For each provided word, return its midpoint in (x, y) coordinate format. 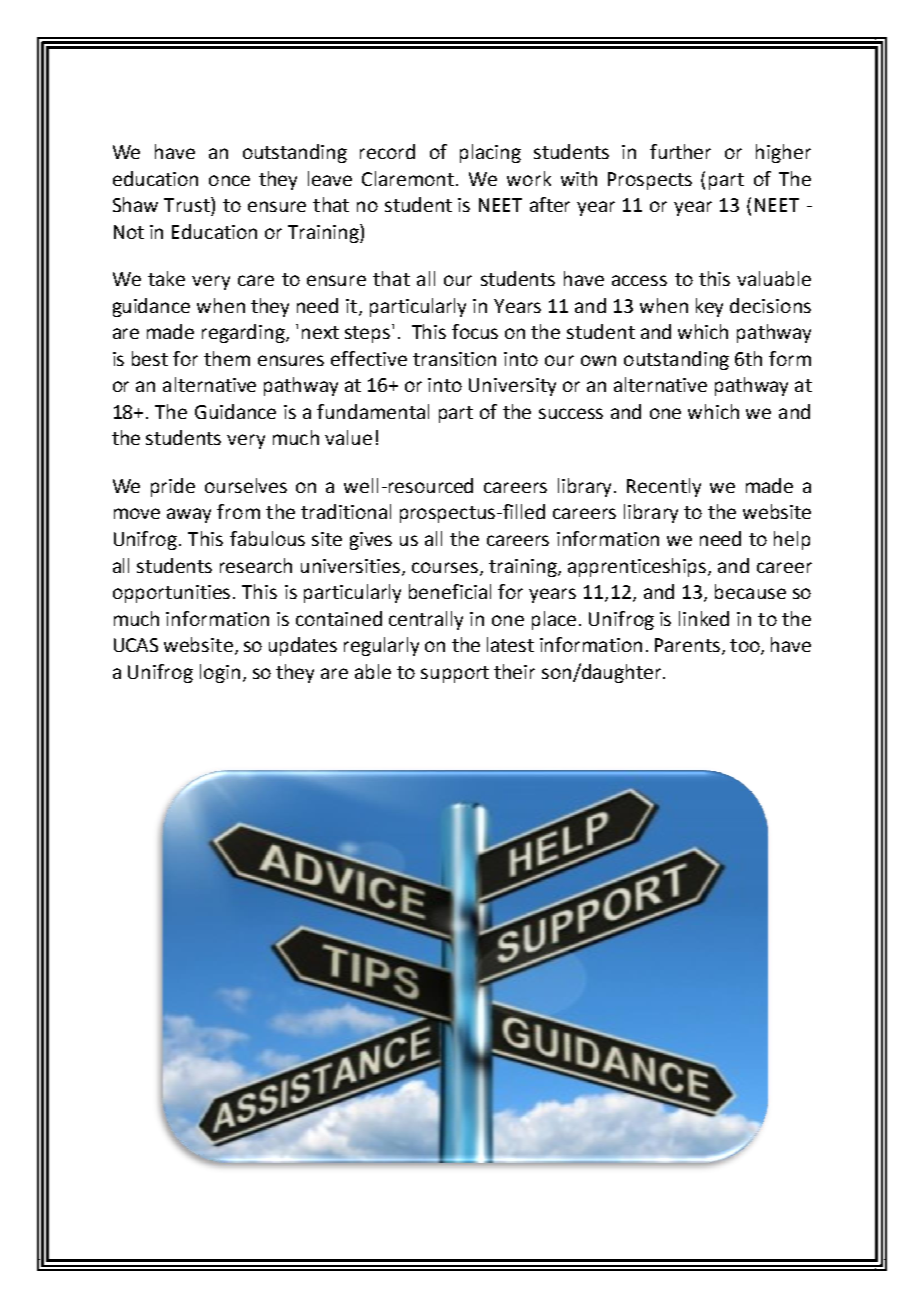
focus (475, 331)
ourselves (246, 485)
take (166, 278)
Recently (664, 487)
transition (454, 359)
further (680, 151)
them (227, 358)
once (229, 180)
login (220, 673)
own (598, 360)
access (639, 280)
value (348, 437)
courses (445, 567)
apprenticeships (638, 567)
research (256, 565)
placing (490, 153)
